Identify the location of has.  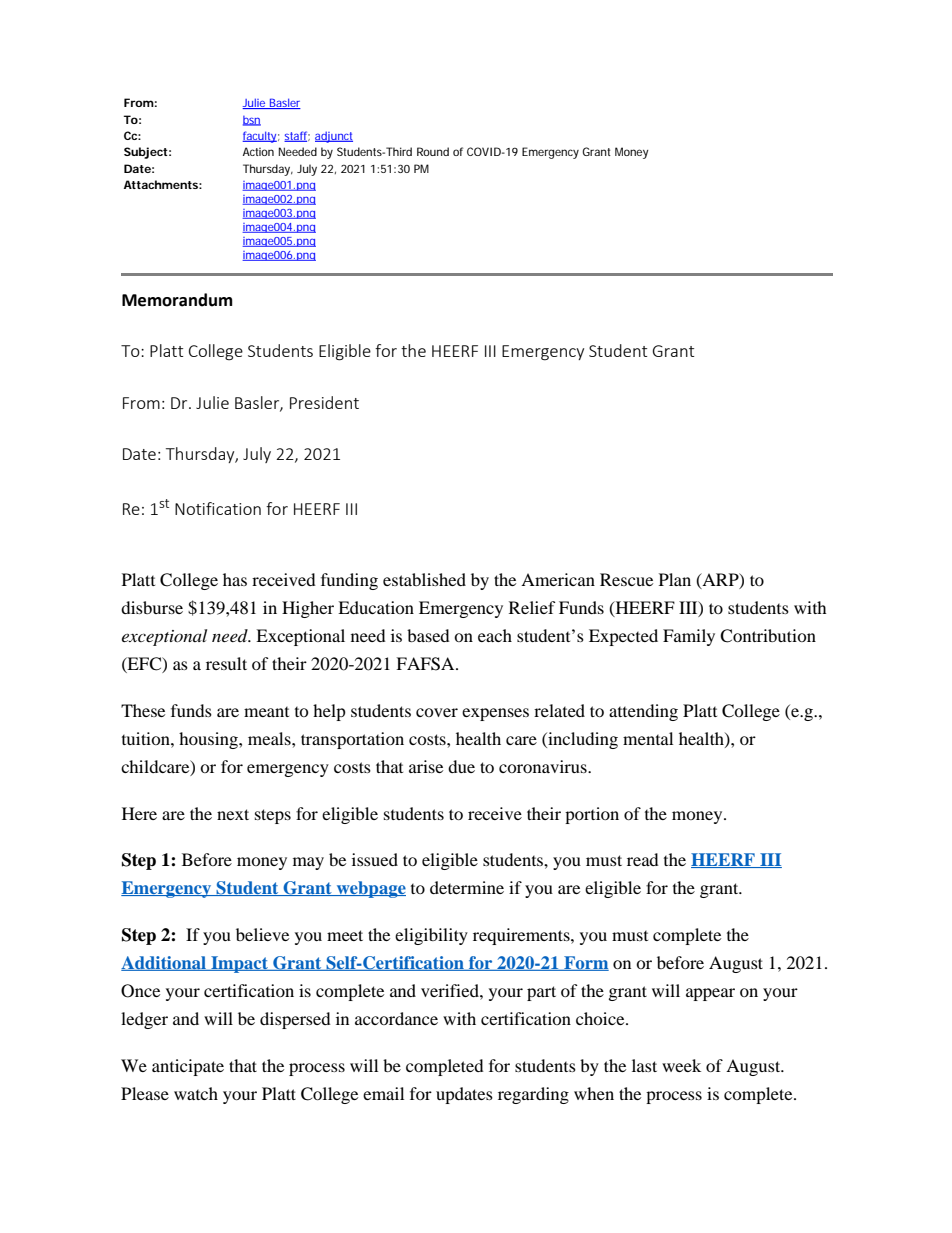
(235, 579).
